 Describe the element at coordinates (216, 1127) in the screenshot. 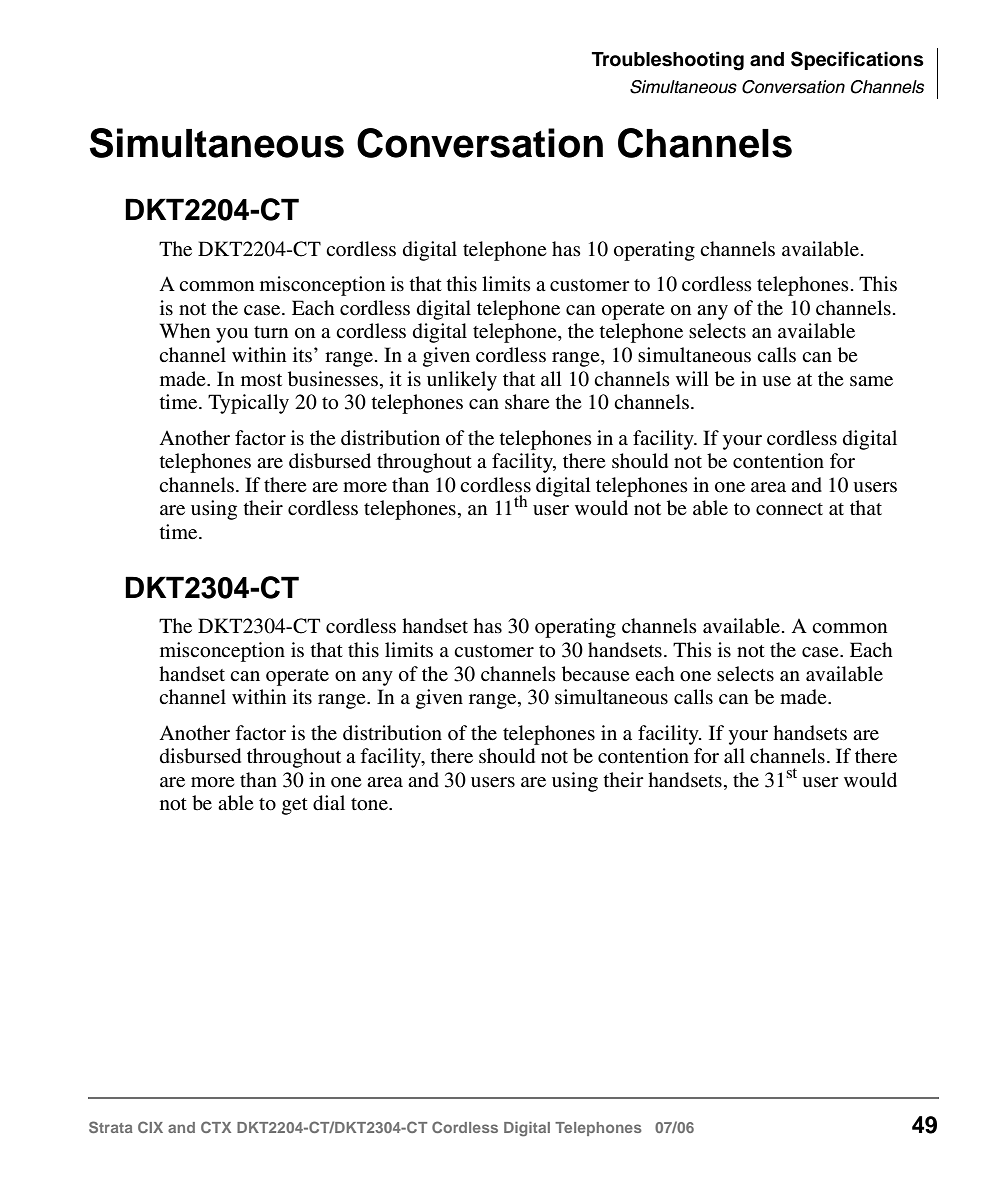

I see `CTX` at that location.
